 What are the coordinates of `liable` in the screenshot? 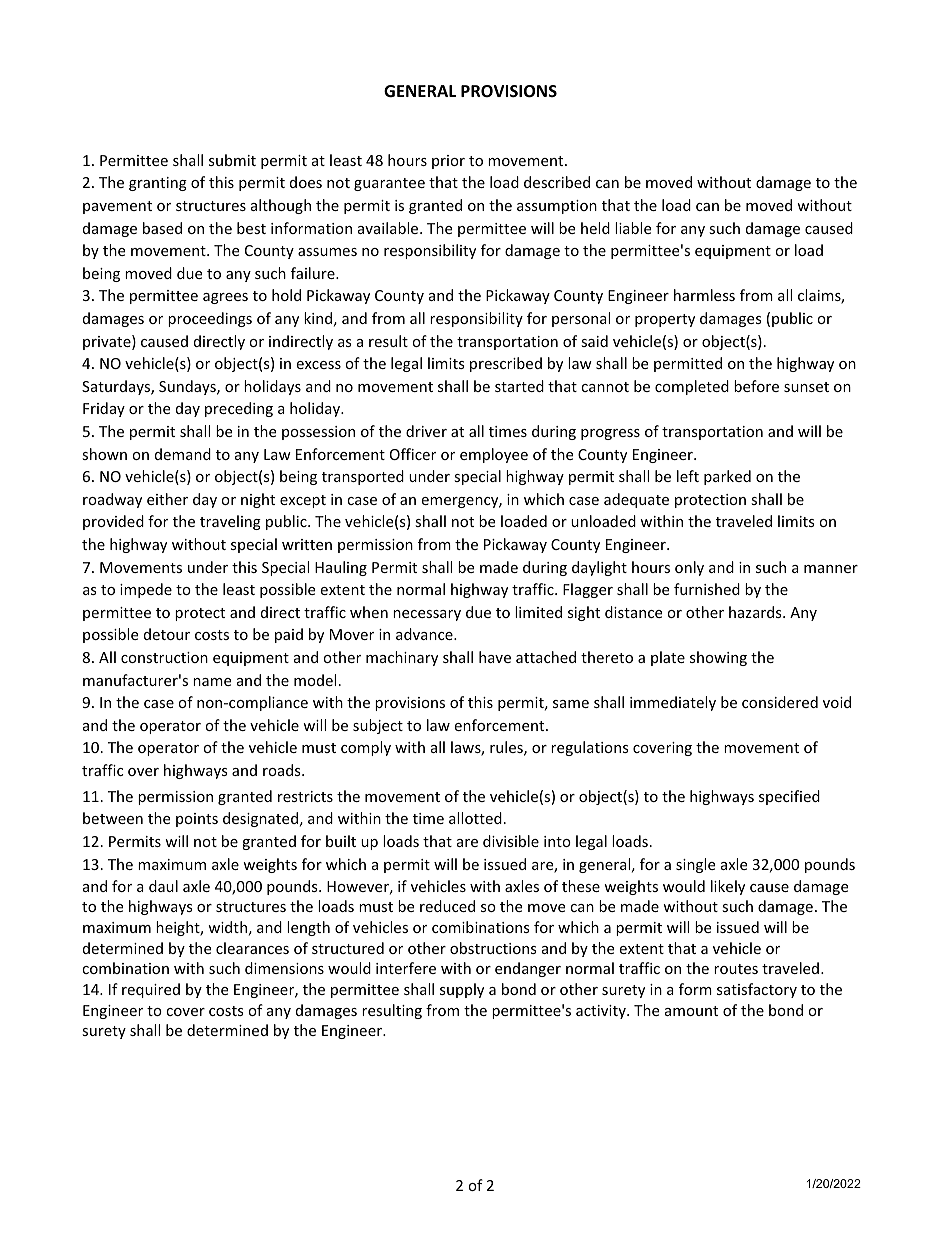 It's located at (633, 228).
